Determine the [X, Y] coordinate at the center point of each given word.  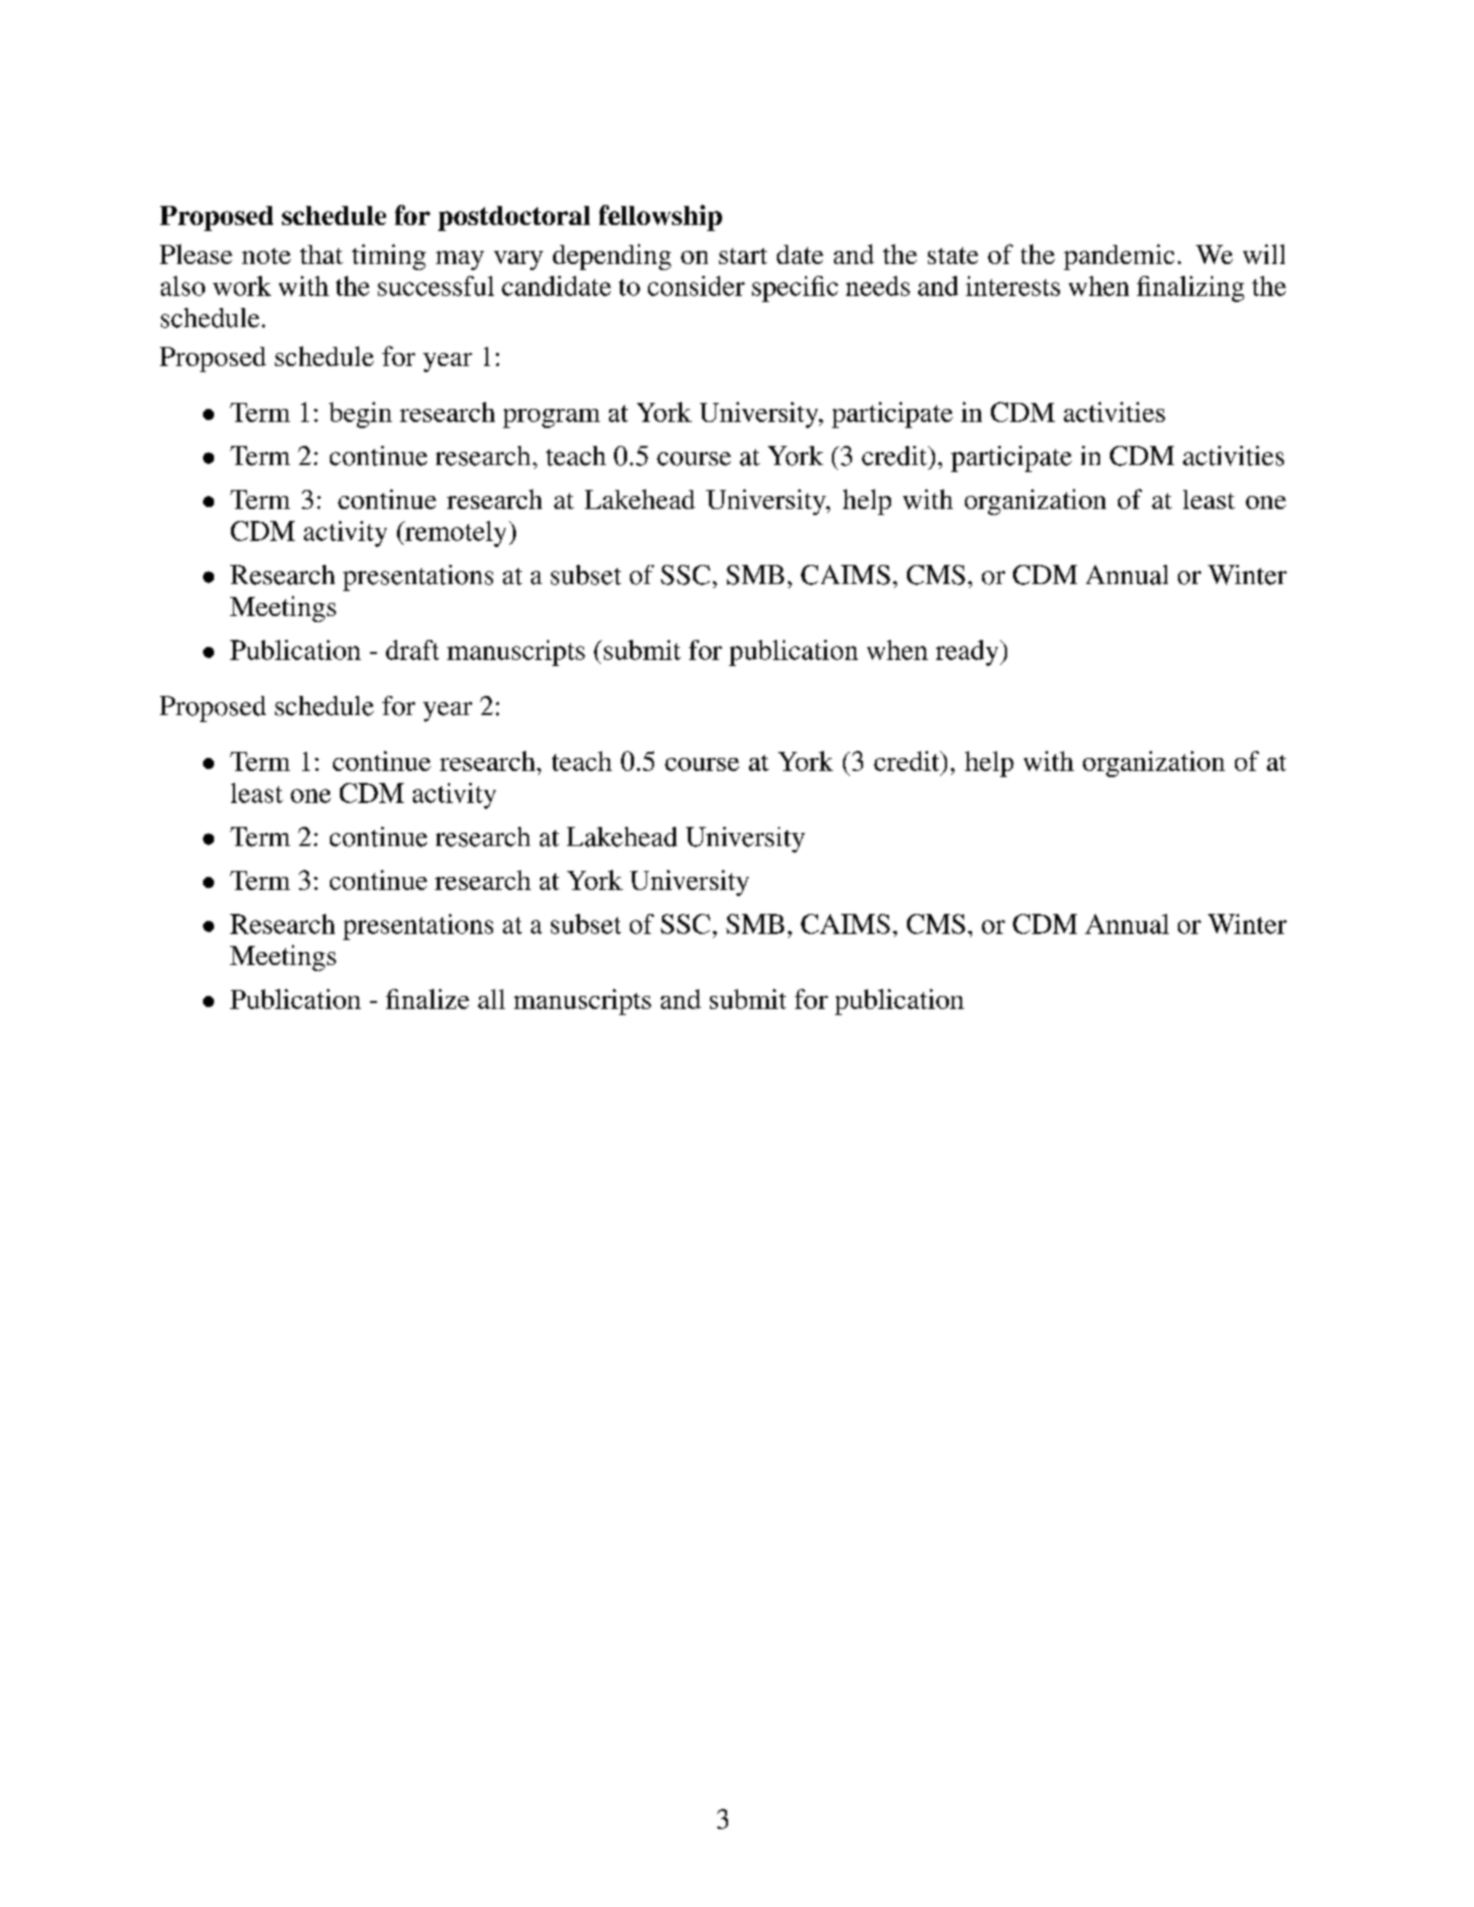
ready [968, 653]
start [743, 256]
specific [795, 289]
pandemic [1119, 257]
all [491, 999]
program [551, 418]
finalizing [1190, 289]
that [321, 254]
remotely [454, 534]
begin [360, 415]
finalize [427, 999]
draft [412, 650]
